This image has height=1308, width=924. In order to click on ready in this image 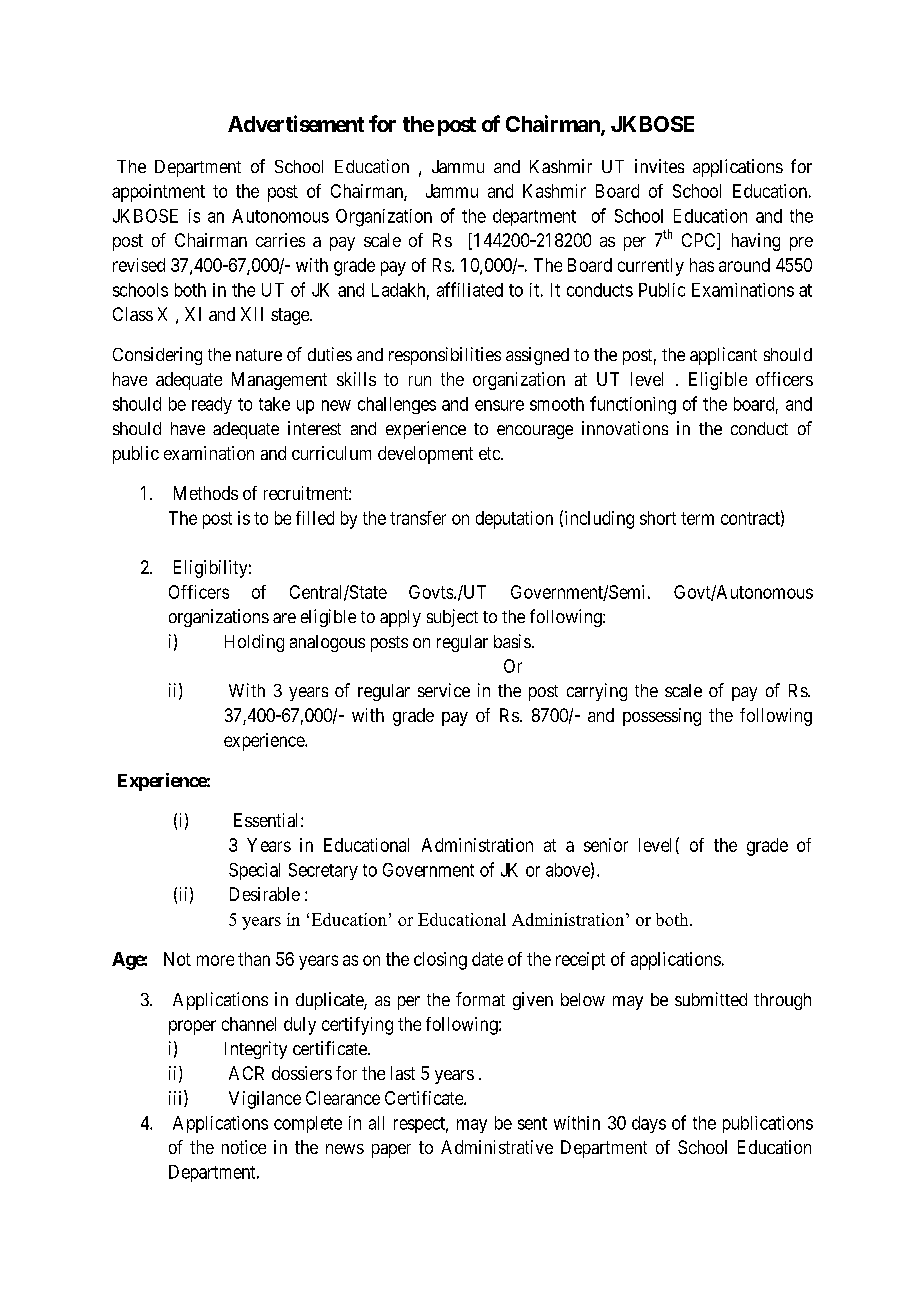, I will do `click(212, 405)`.
